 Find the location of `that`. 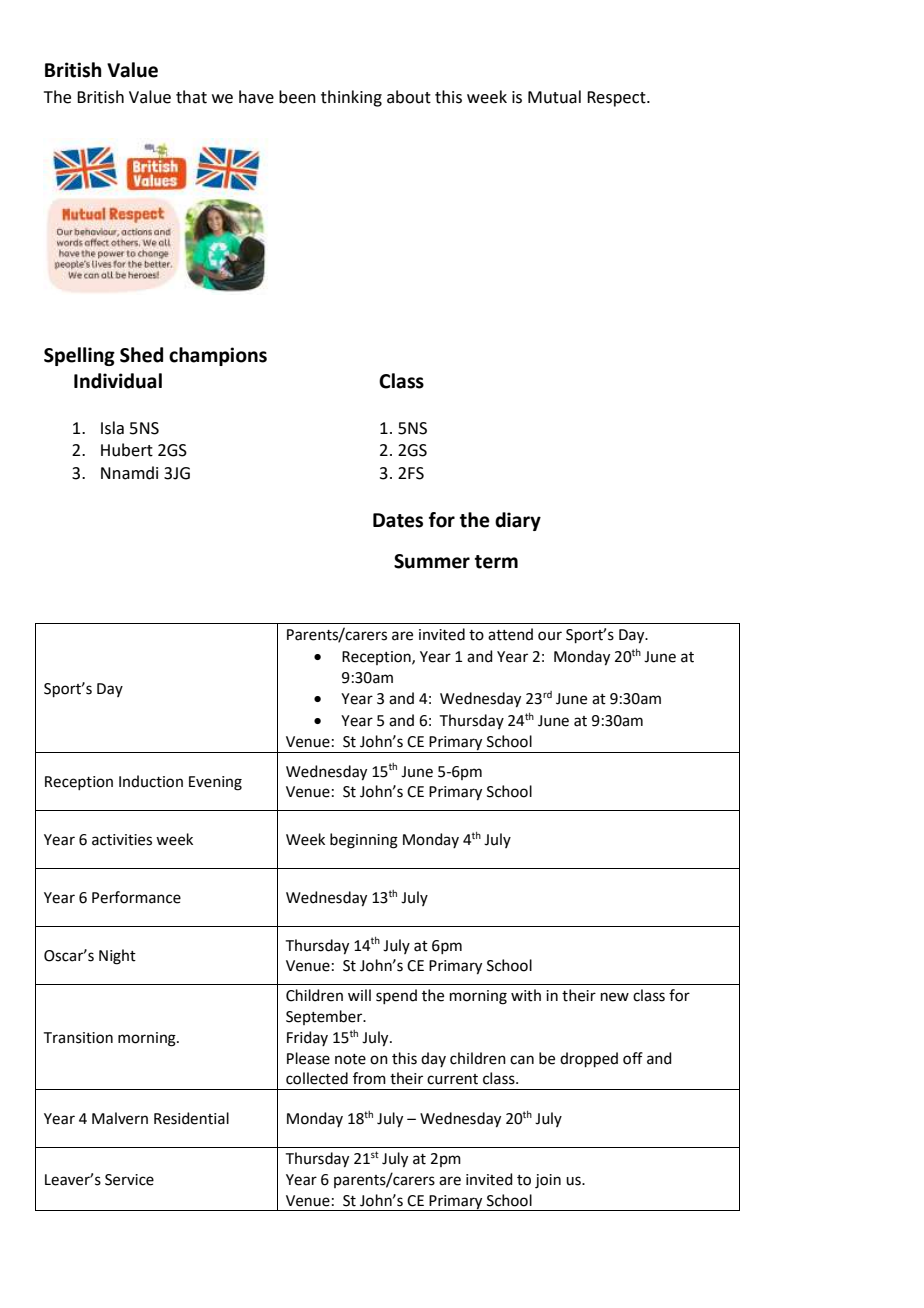

that is located at coordinates (191, 97).
